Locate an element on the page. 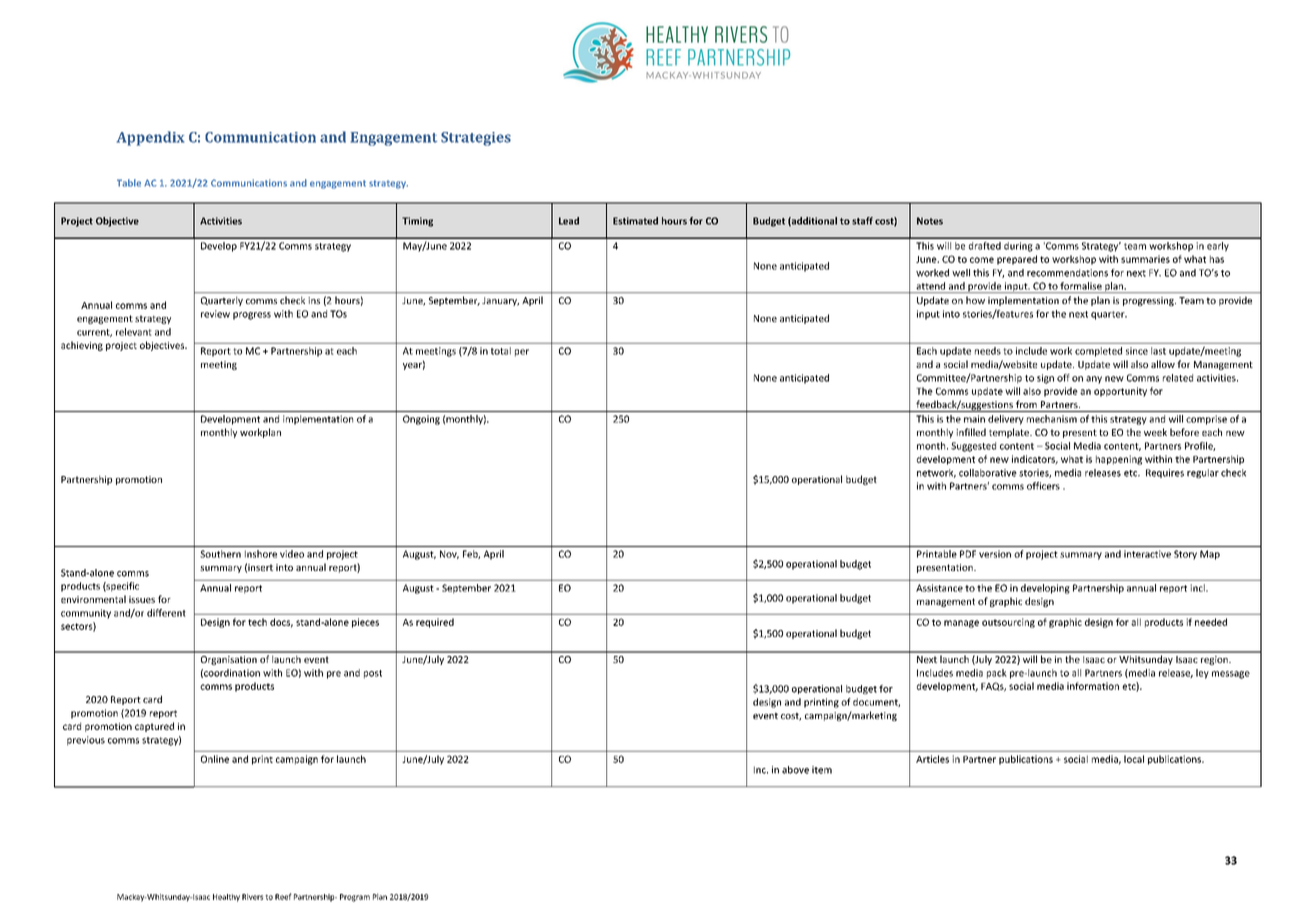 This document has width=1307, height=924. Ongoing is located at coordinates (421, 420).
